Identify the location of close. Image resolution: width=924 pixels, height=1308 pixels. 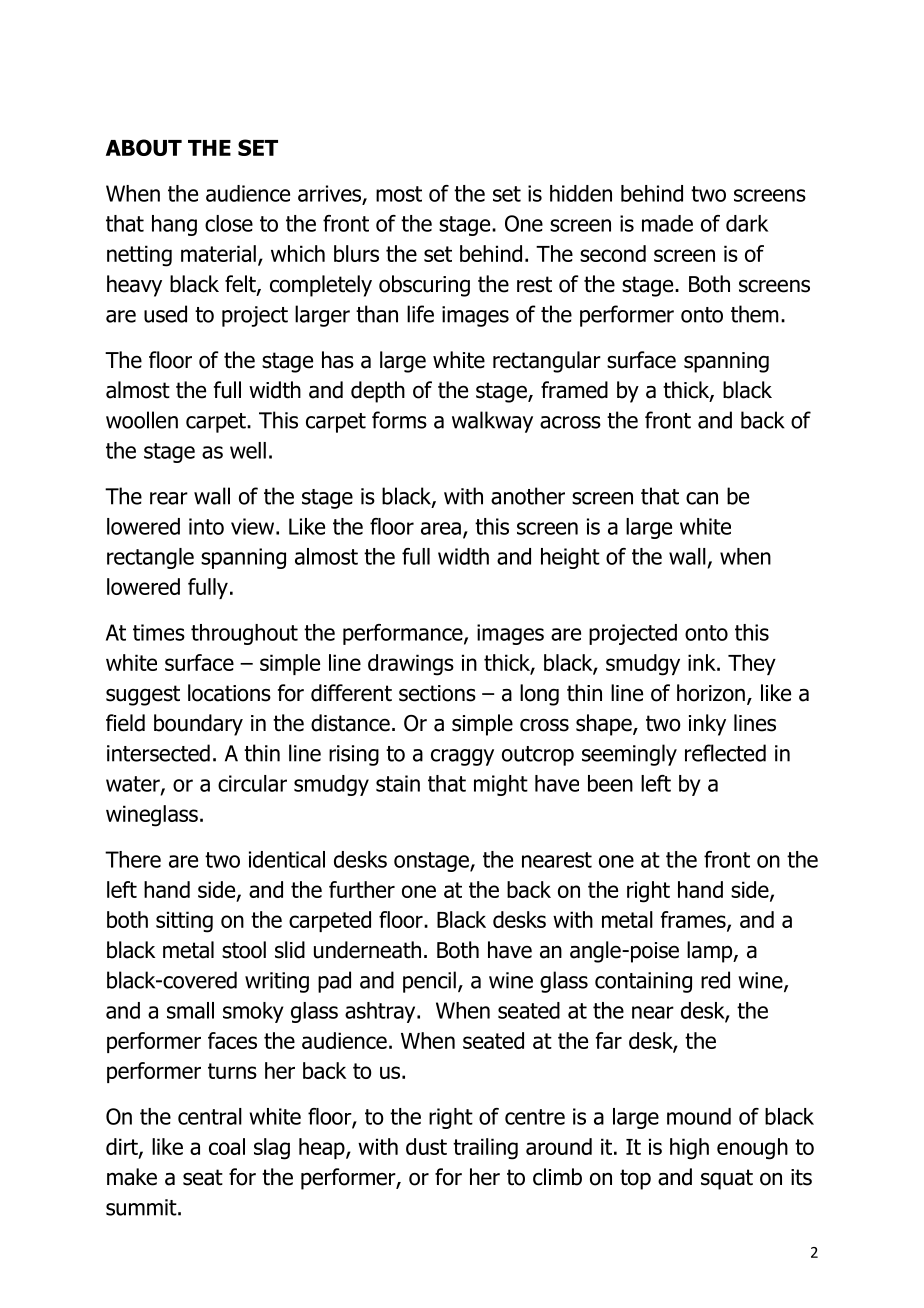
(229, 223).
